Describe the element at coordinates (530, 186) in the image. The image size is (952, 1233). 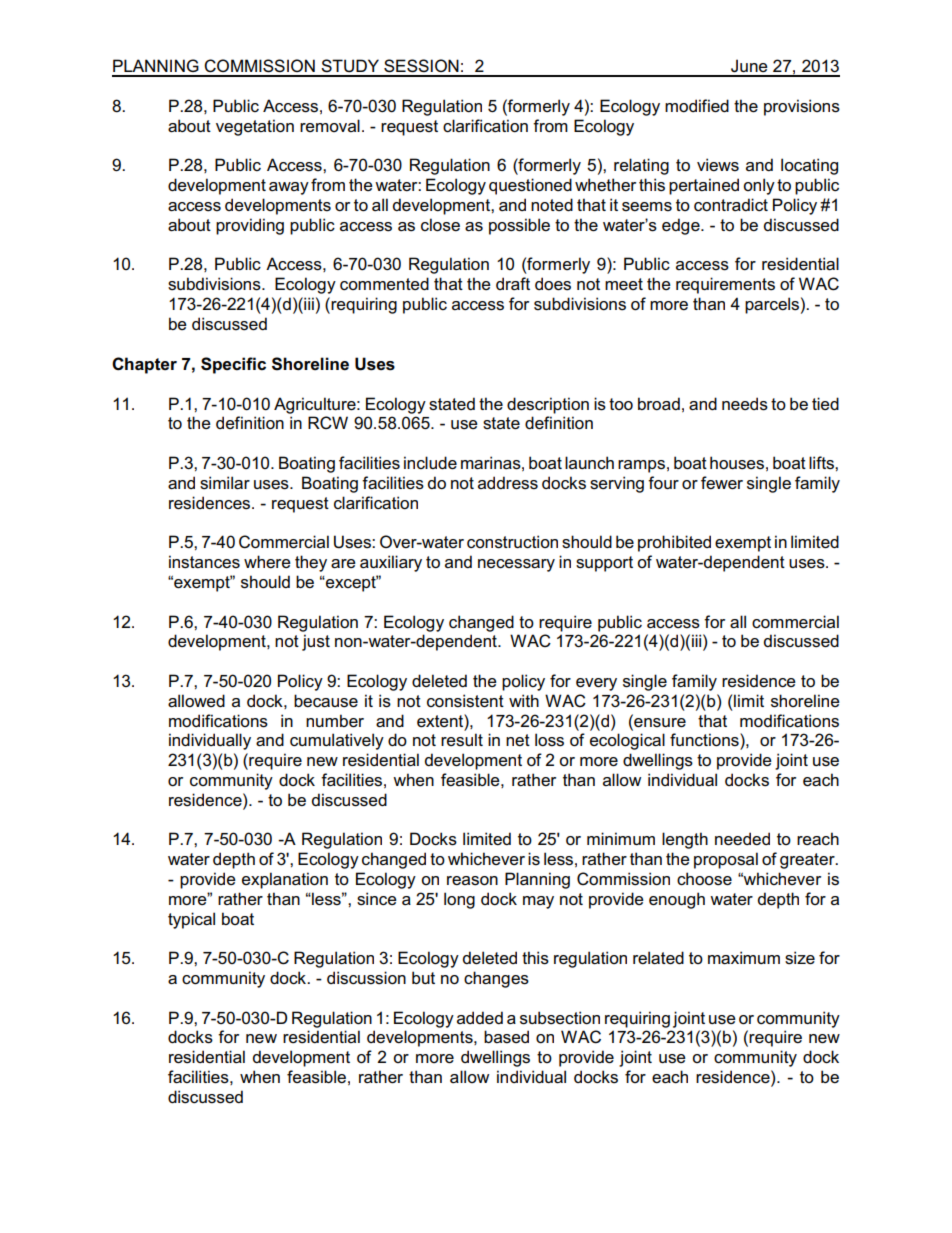
I see `questioned` at that location.
